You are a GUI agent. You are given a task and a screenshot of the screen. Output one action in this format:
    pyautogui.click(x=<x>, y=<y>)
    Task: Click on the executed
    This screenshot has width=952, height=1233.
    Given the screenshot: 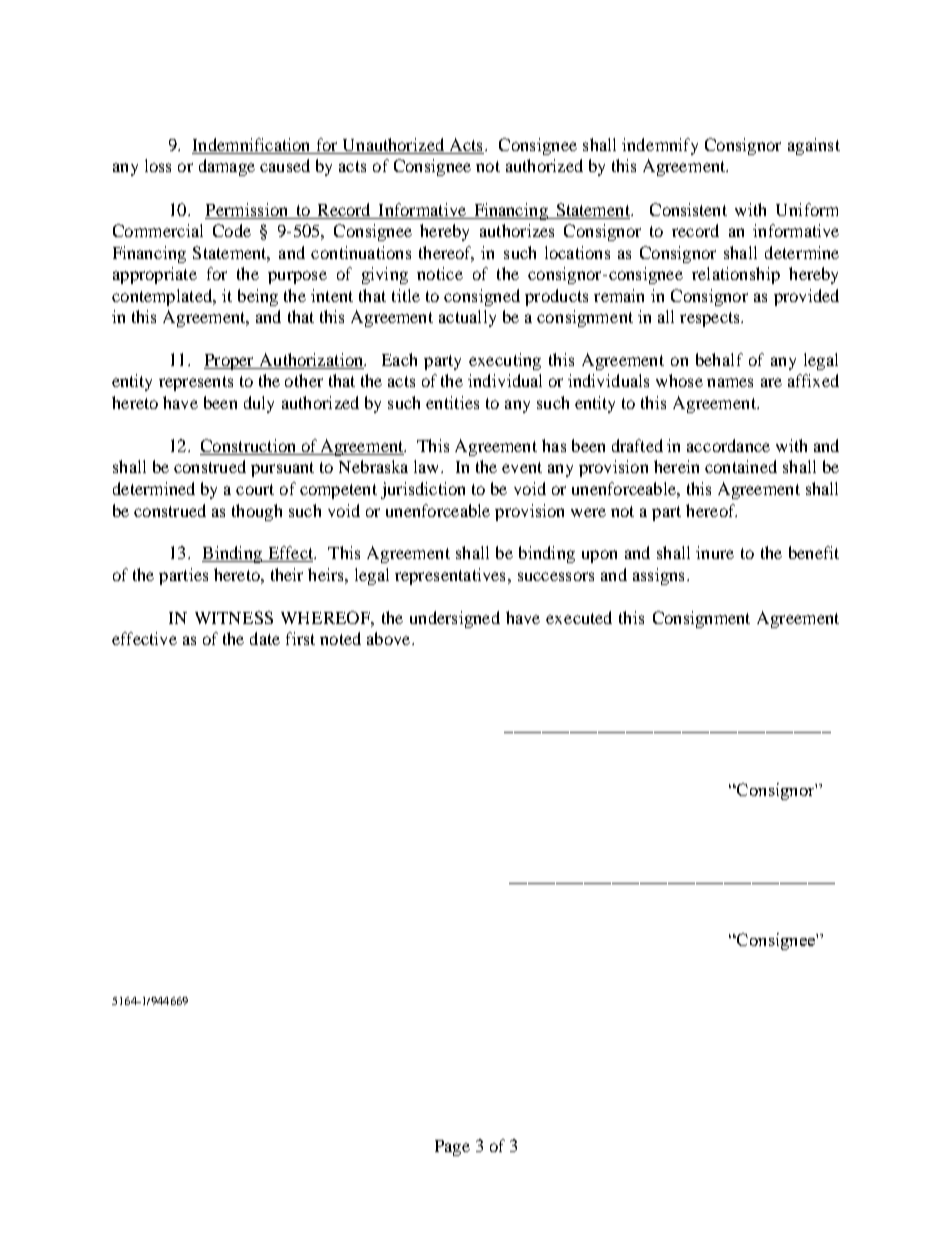 What is the action you would take?
    pyautogui.click(x=579, y=617)
